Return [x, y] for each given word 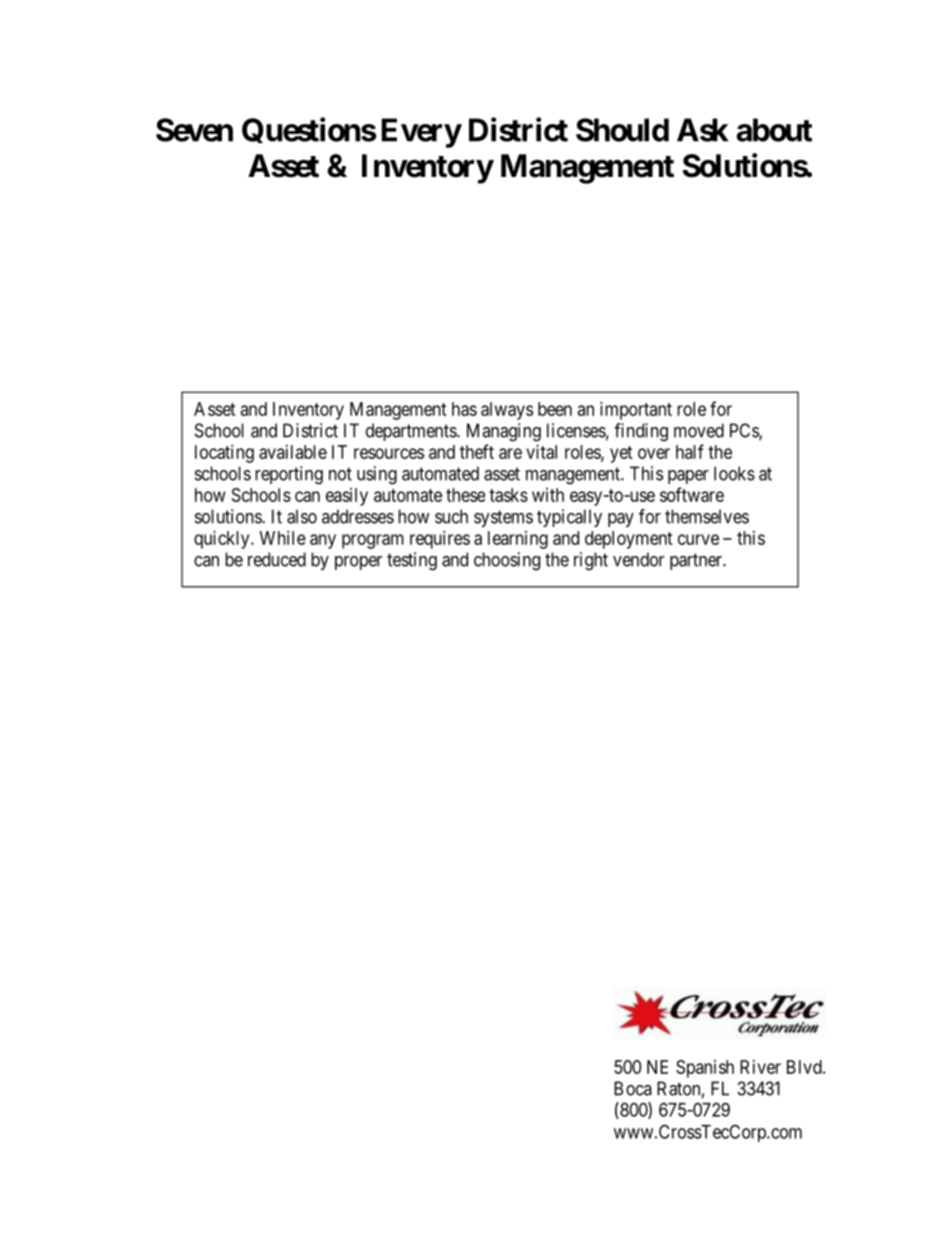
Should [622, 130]
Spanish [705, 1069]
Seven [194, 130]
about [774, 130]
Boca [633, 1088]
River [760, 1067]
